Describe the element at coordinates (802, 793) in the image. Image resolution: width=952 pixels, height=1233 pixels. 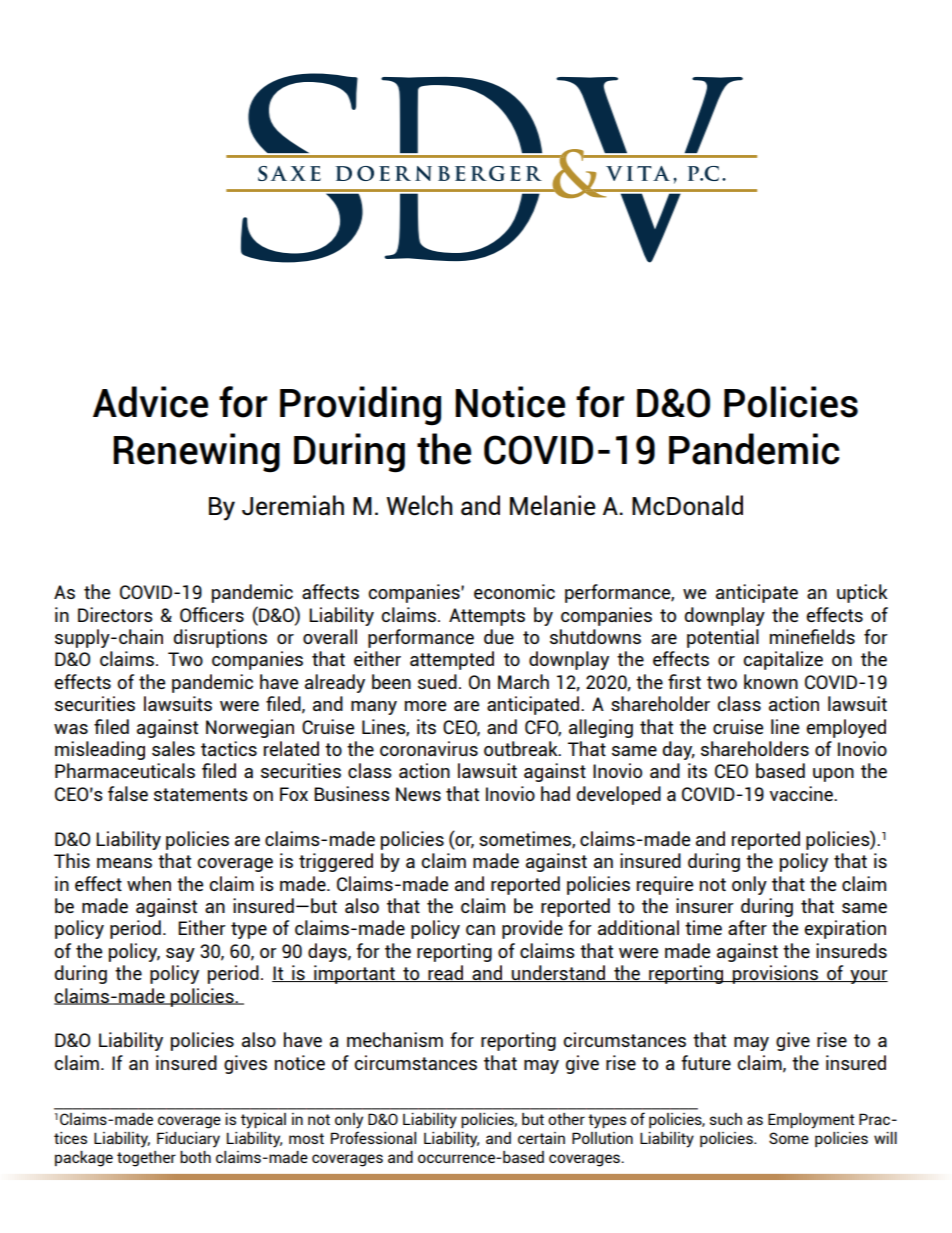
I see `vaccine` at that location.
